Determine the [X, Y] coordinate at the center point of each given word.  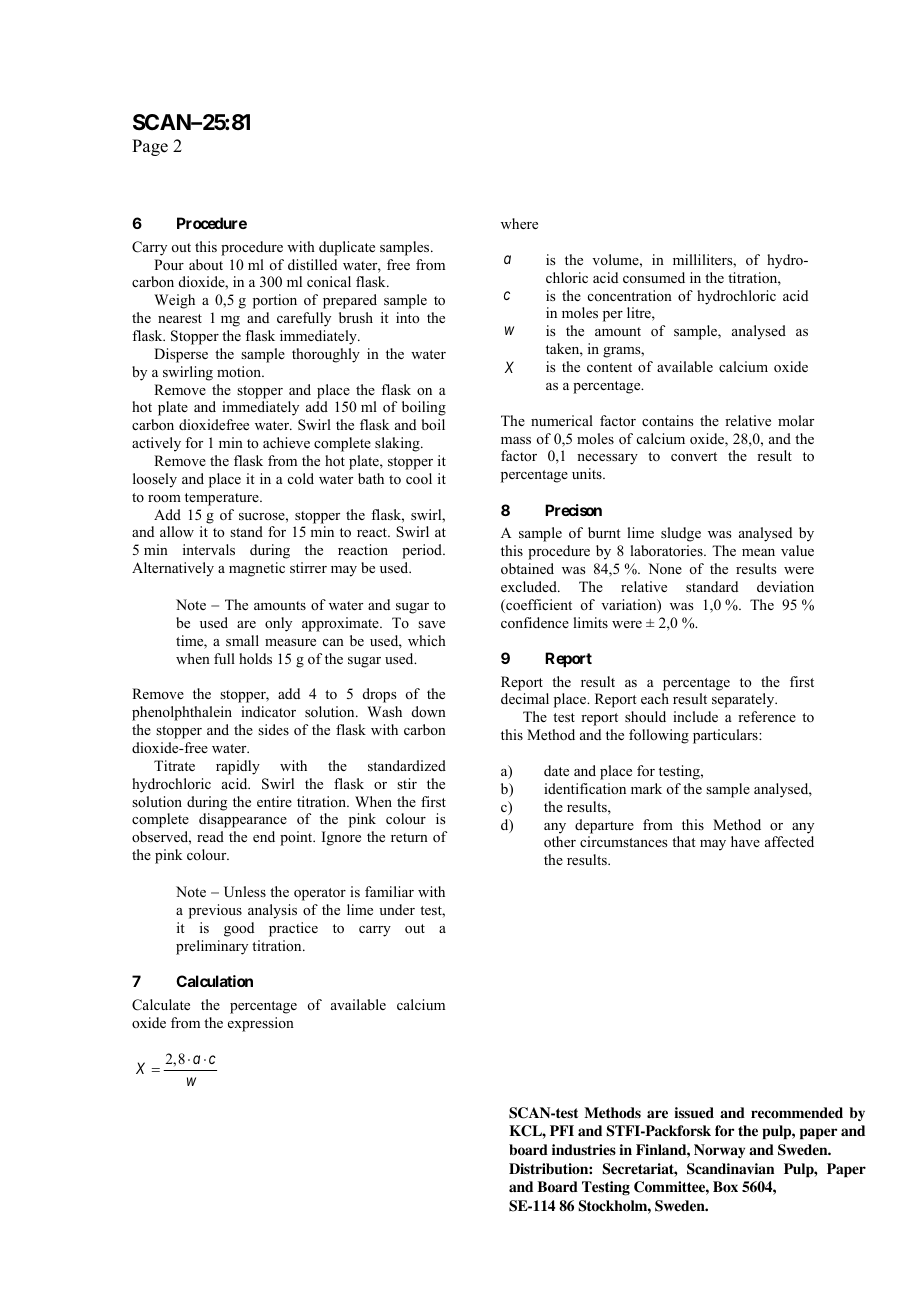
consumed [654, 277]
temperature [223, 499]
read [210, 836]
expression [261, 1024]
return [409, 837]
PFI [562, 1130]
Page [150, 147]
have [745, 841]
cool [419, 478]
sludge [681, 534]
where [519, 223]
